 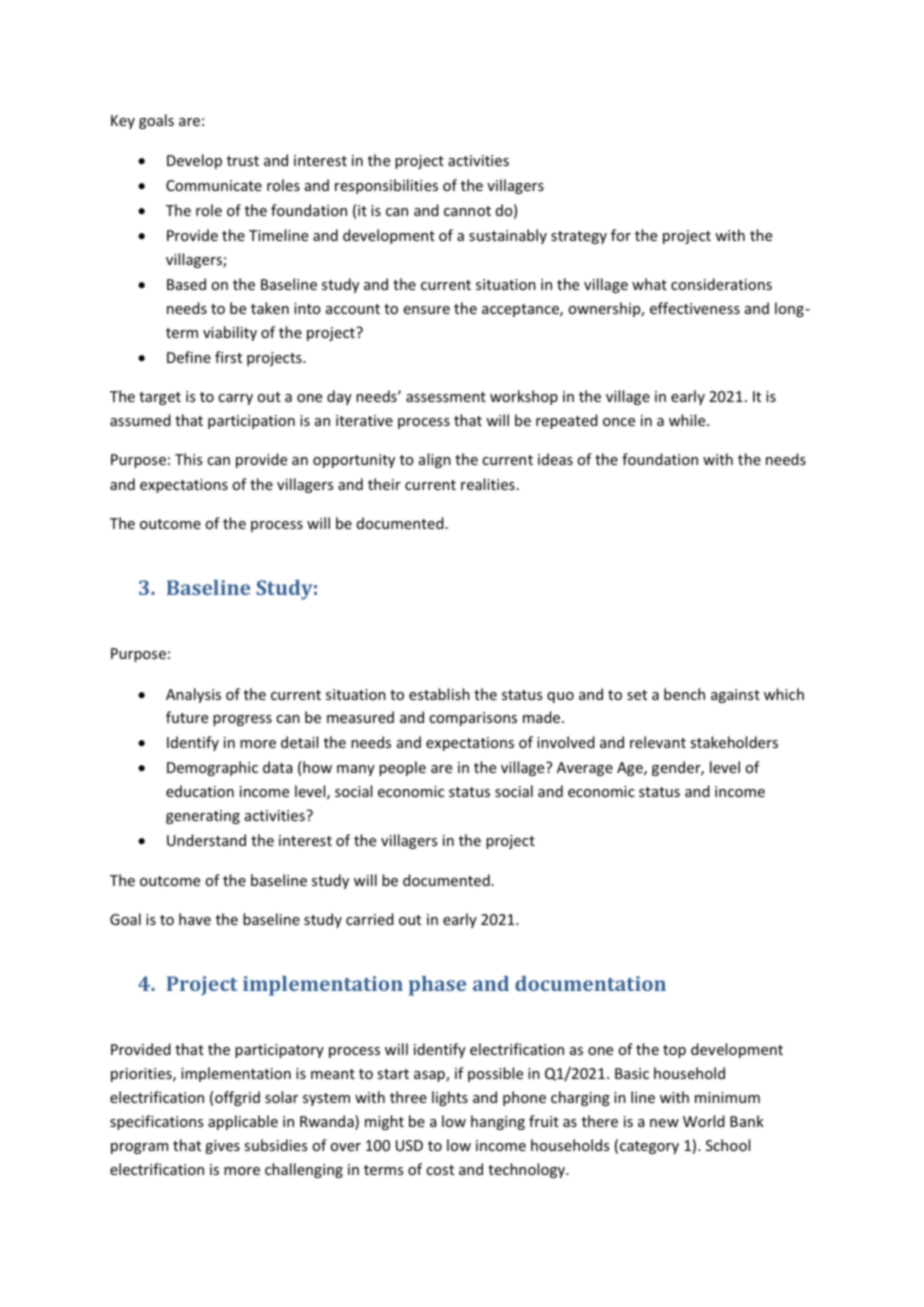 What do you see at coordinates (188, 459) in the page?
I see `This` at bounding box center [188, 459].
